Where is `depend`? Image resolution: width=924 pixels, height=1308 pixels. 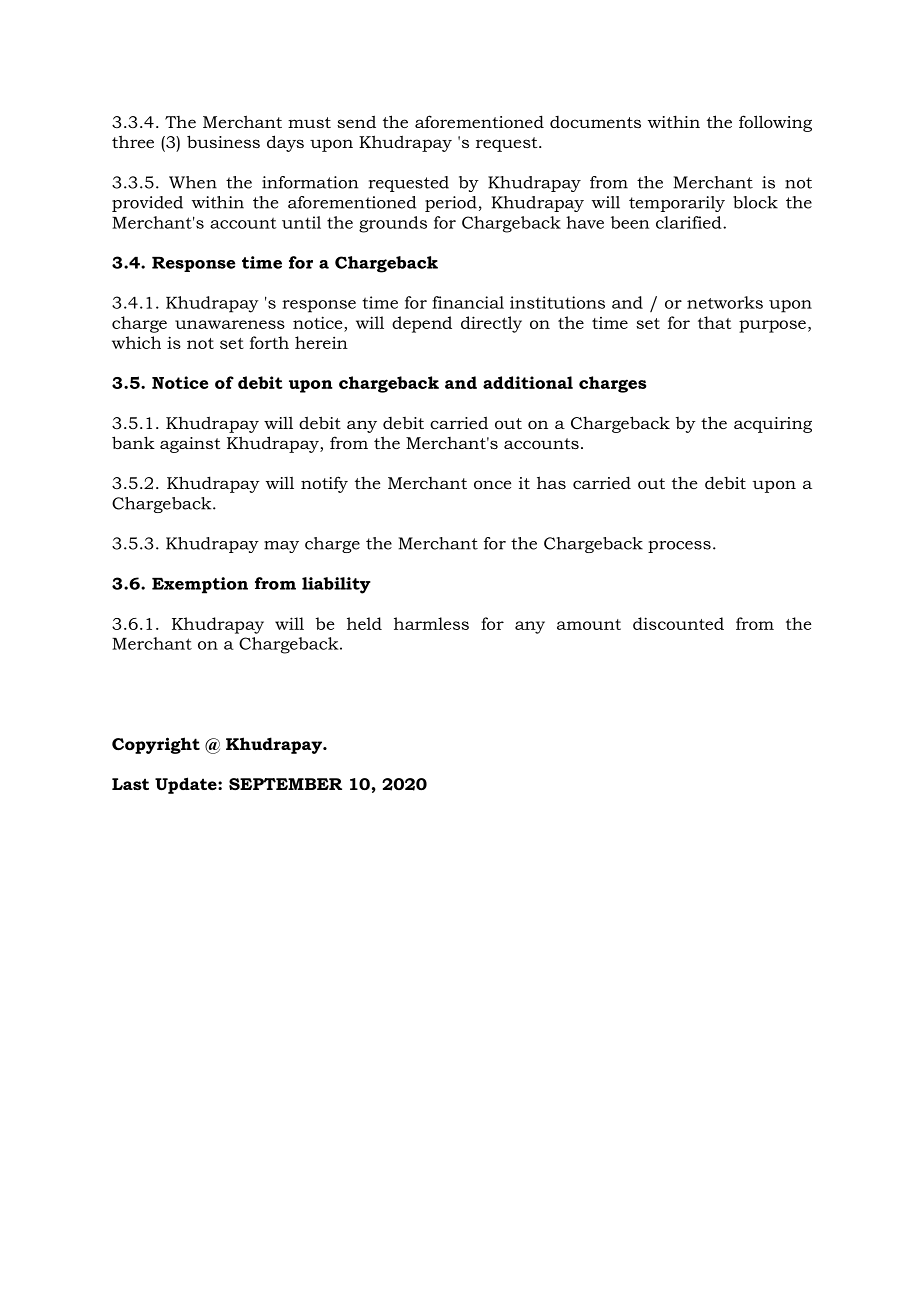 depend is located at coordinates (422, 324).
